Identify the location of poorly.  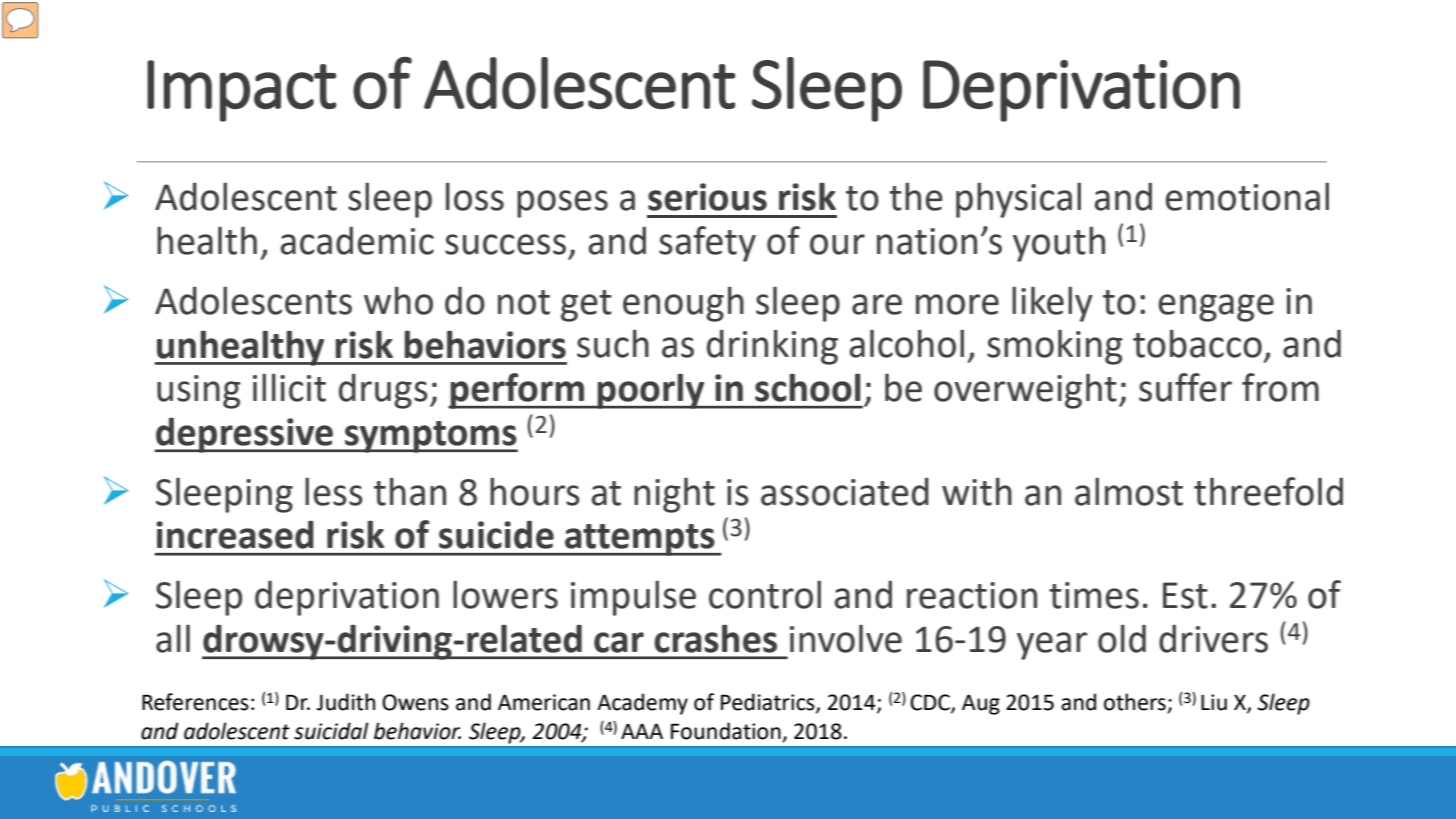
(651, 391).
